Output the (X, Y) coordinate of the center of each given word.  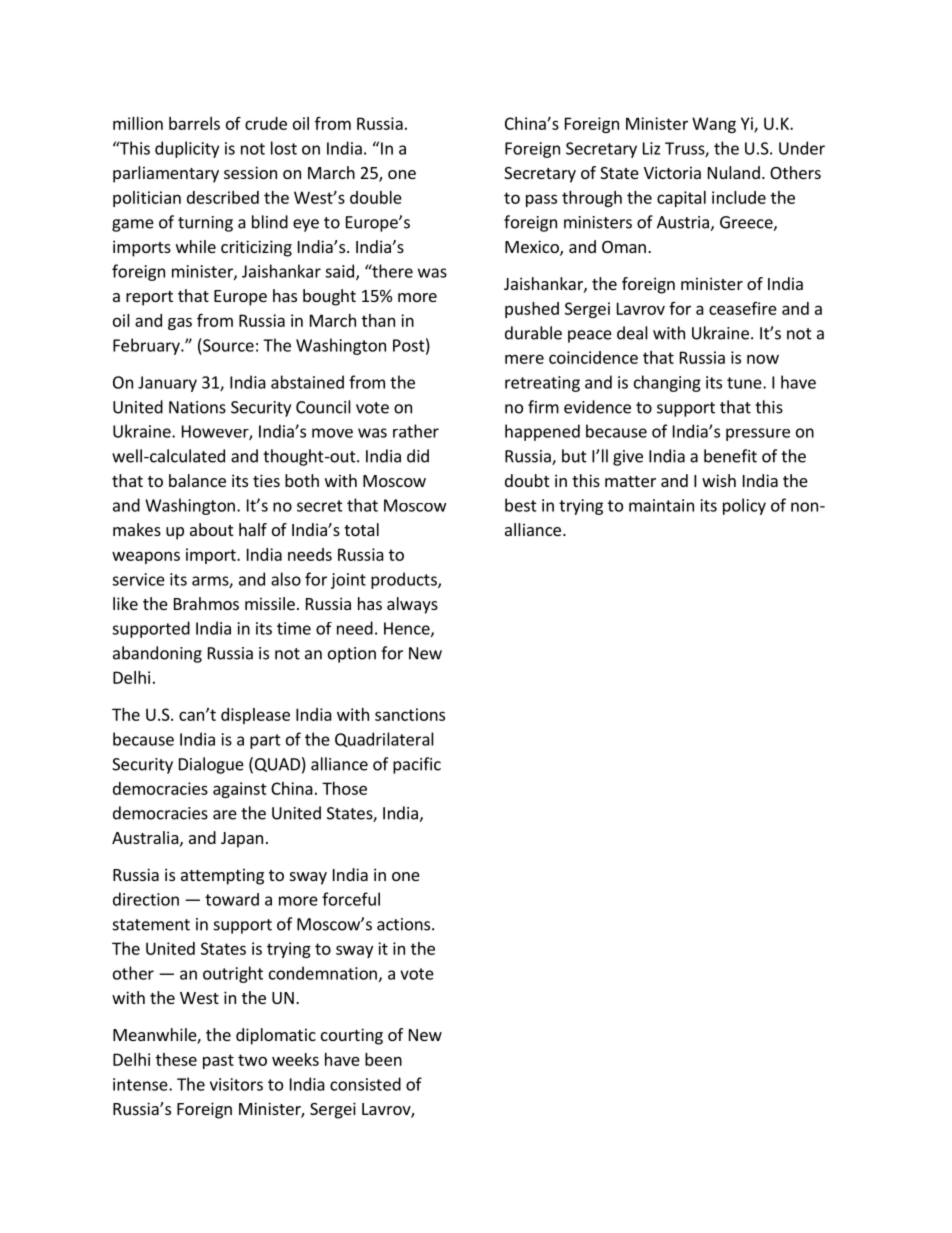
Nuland (734, 172)
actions (405, 924)
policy (744, 506)
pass (541, 200)
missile (270, 603)
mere (524, 359)
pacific (417, 765)
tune (745, 383)
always (412, 605)
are (225, 815)
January (167, 384)
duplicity (187, 149)
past (218, 1061)
